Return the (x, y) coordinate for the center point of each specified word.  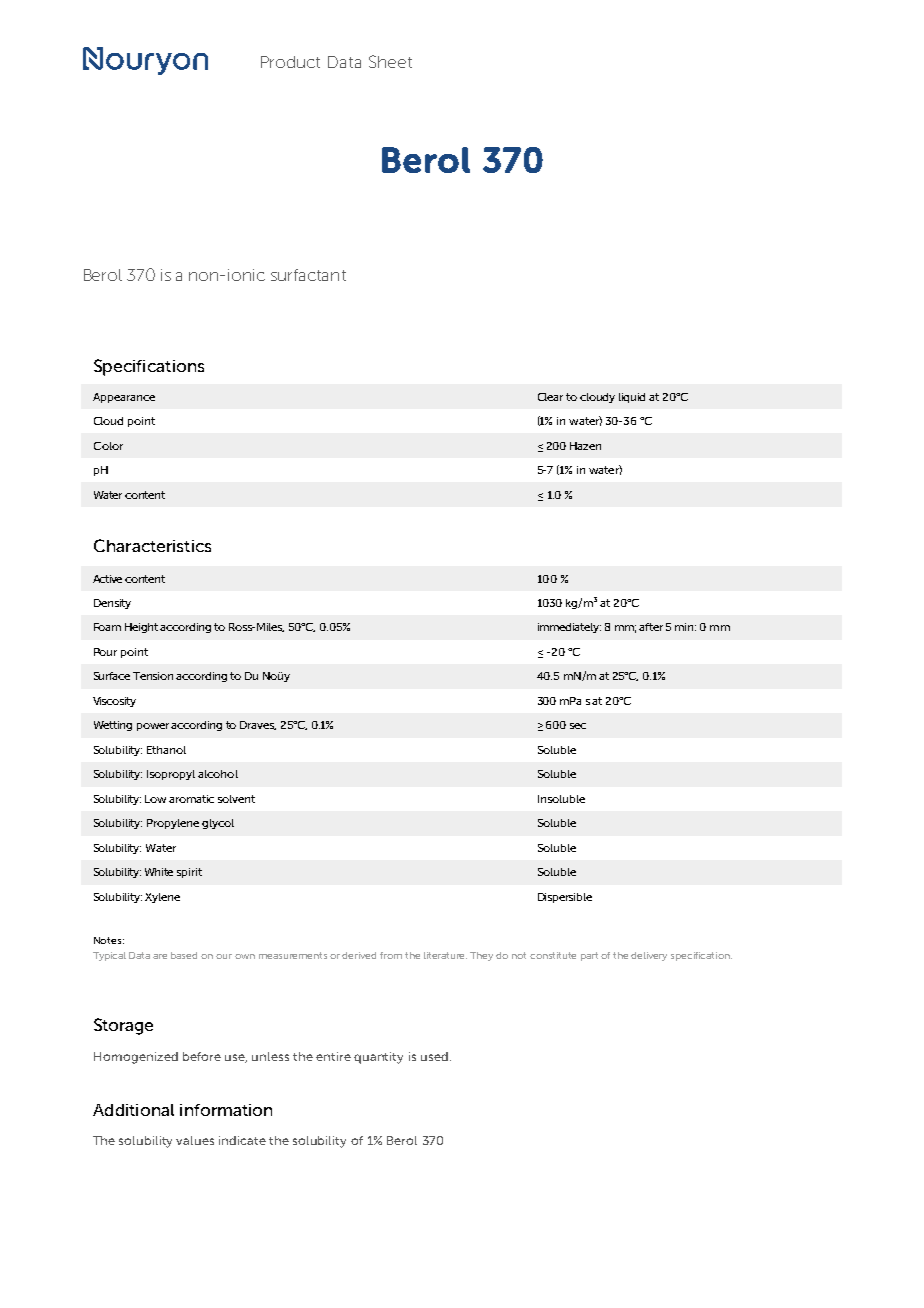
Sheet (390, 61)
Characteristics (152, 545)
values (195, 1140)
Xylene (162, 898)
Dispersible (565, 898)
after (651, 627)
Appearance (124, 398)
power (154, 727)
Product (290, 62)
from (391, 955)
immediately (569, 628)
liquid (632, 398)
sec (578, 726)
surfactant (308, 275)
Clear (550, 397)
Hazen (585, 446)
